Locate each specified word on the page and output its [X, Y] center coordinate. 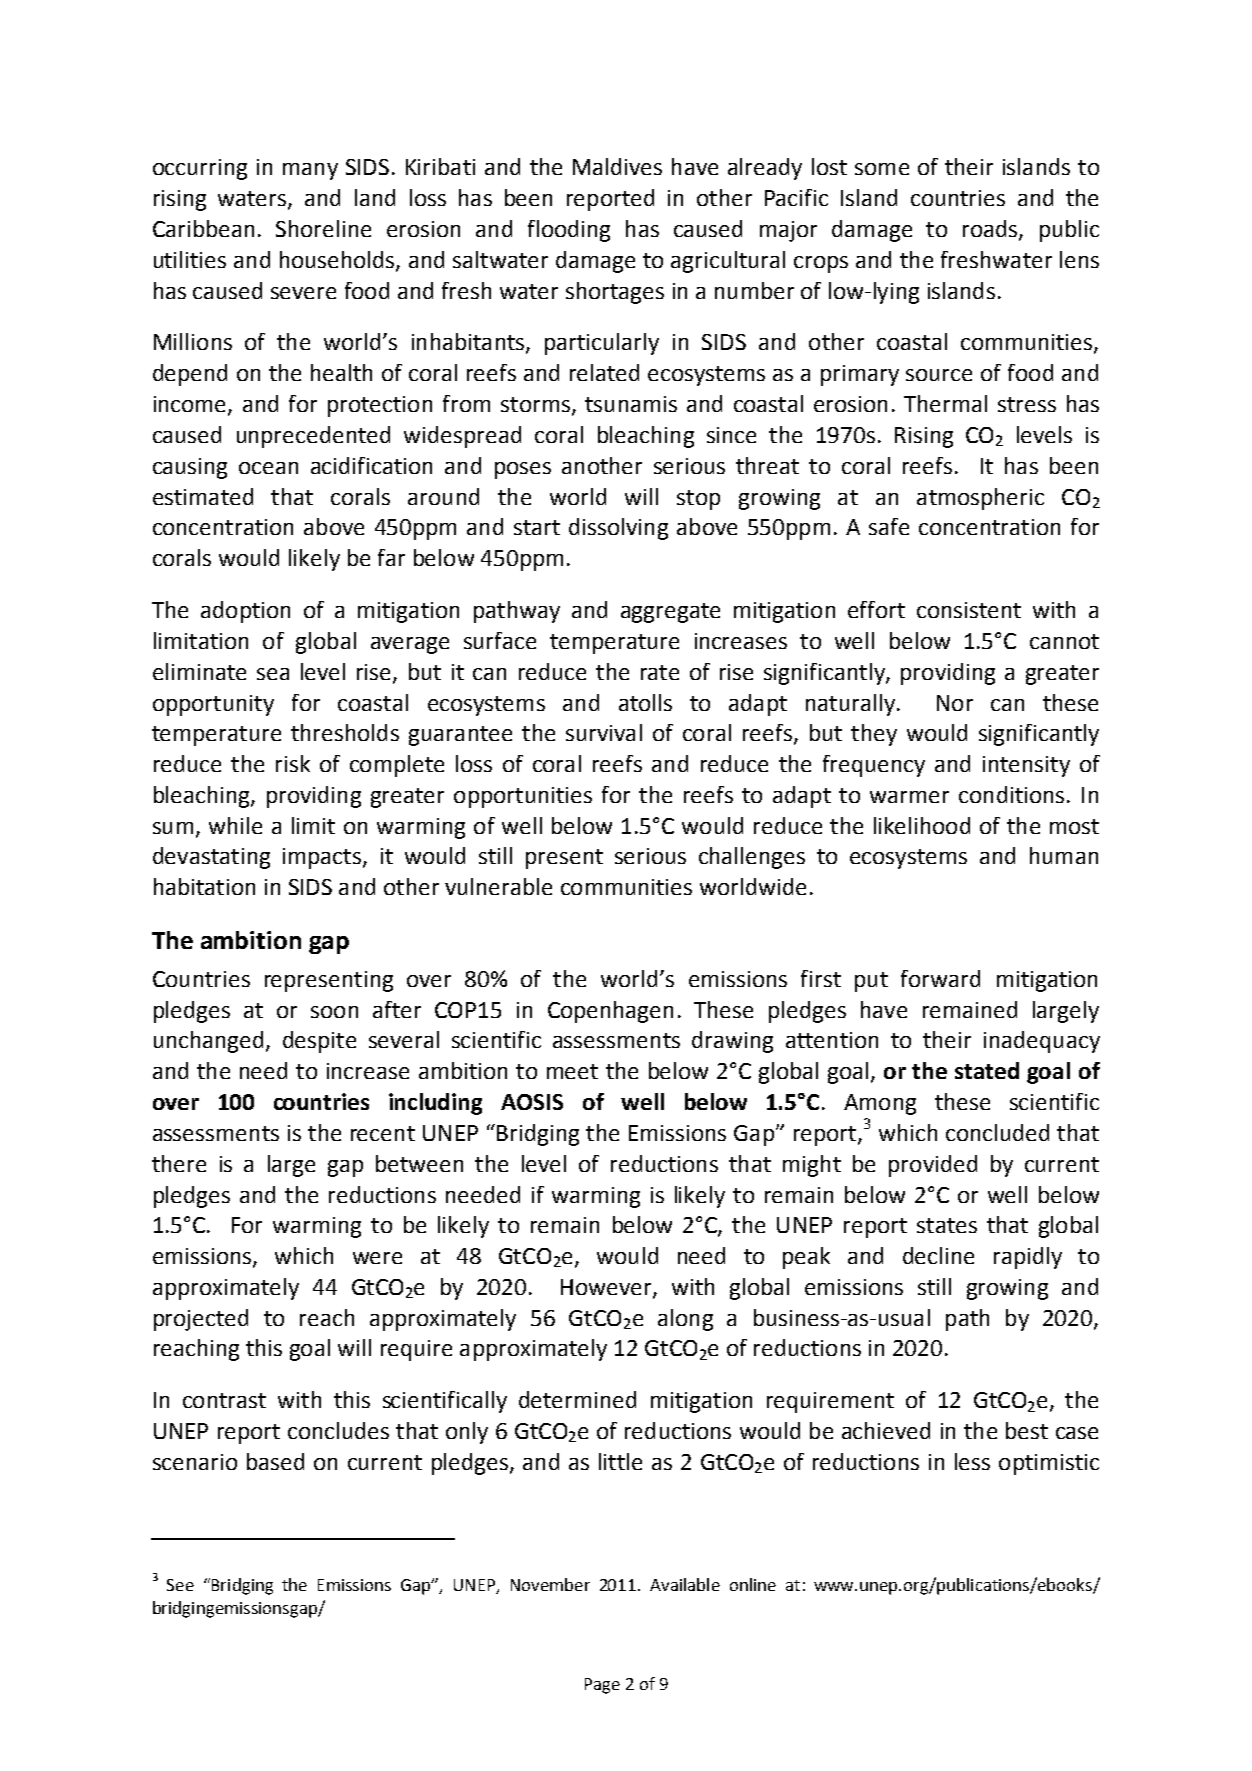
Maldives [617, 166]
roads [991, 230]
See [180, 1585]
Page [602, 1686]
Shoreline [323, 228]
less [972, 1461]
